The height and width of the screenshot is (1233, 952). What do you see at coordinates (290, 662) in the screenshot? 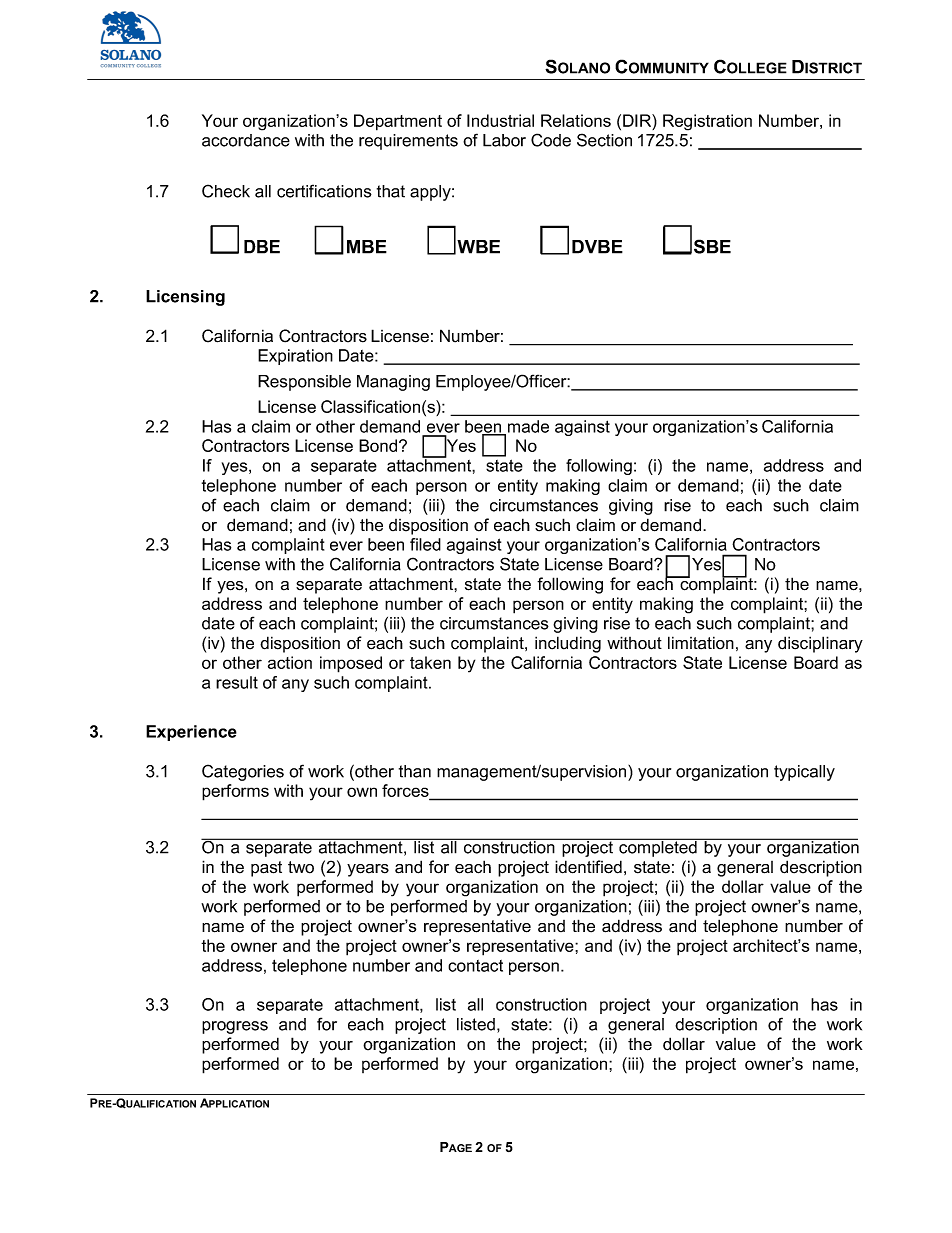
I see `action` at bounding box center [290, 662].
